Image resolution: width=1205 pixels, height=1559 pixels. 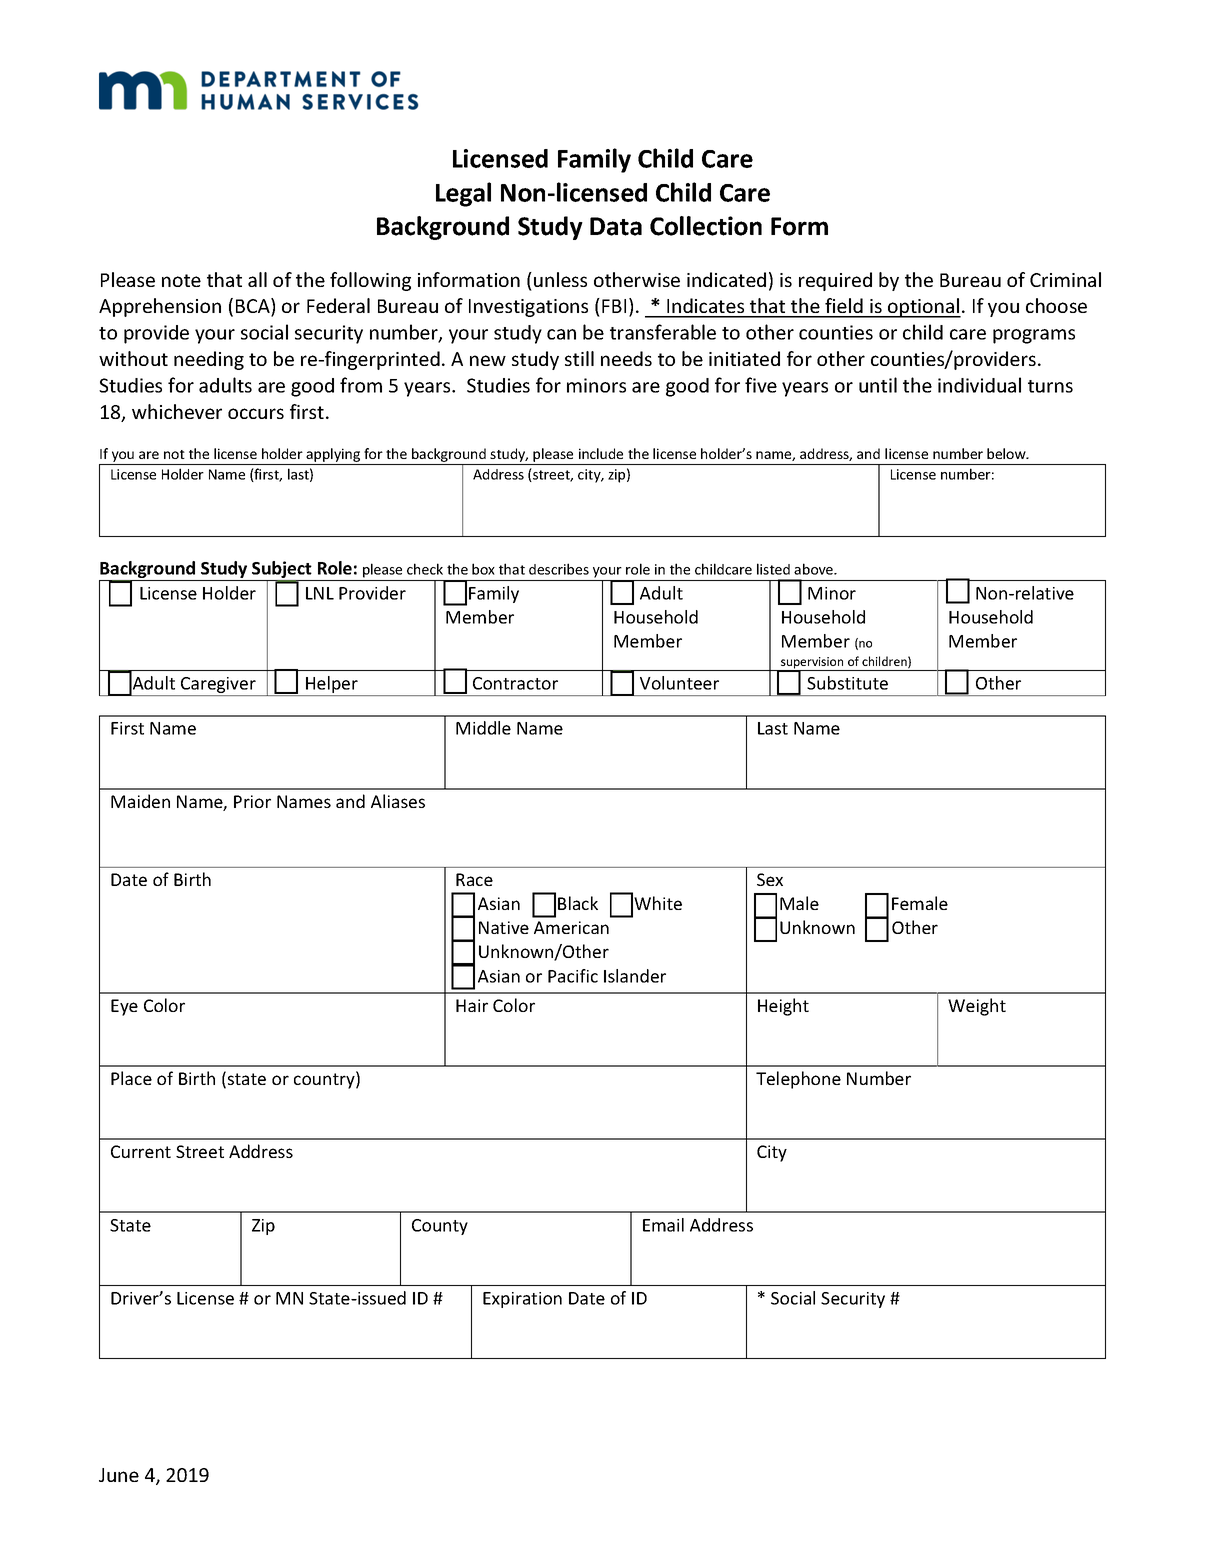 What do you see at coordinates (923, 308) in the screenshot?
I see `optional` at bounding box center [923, 308].
